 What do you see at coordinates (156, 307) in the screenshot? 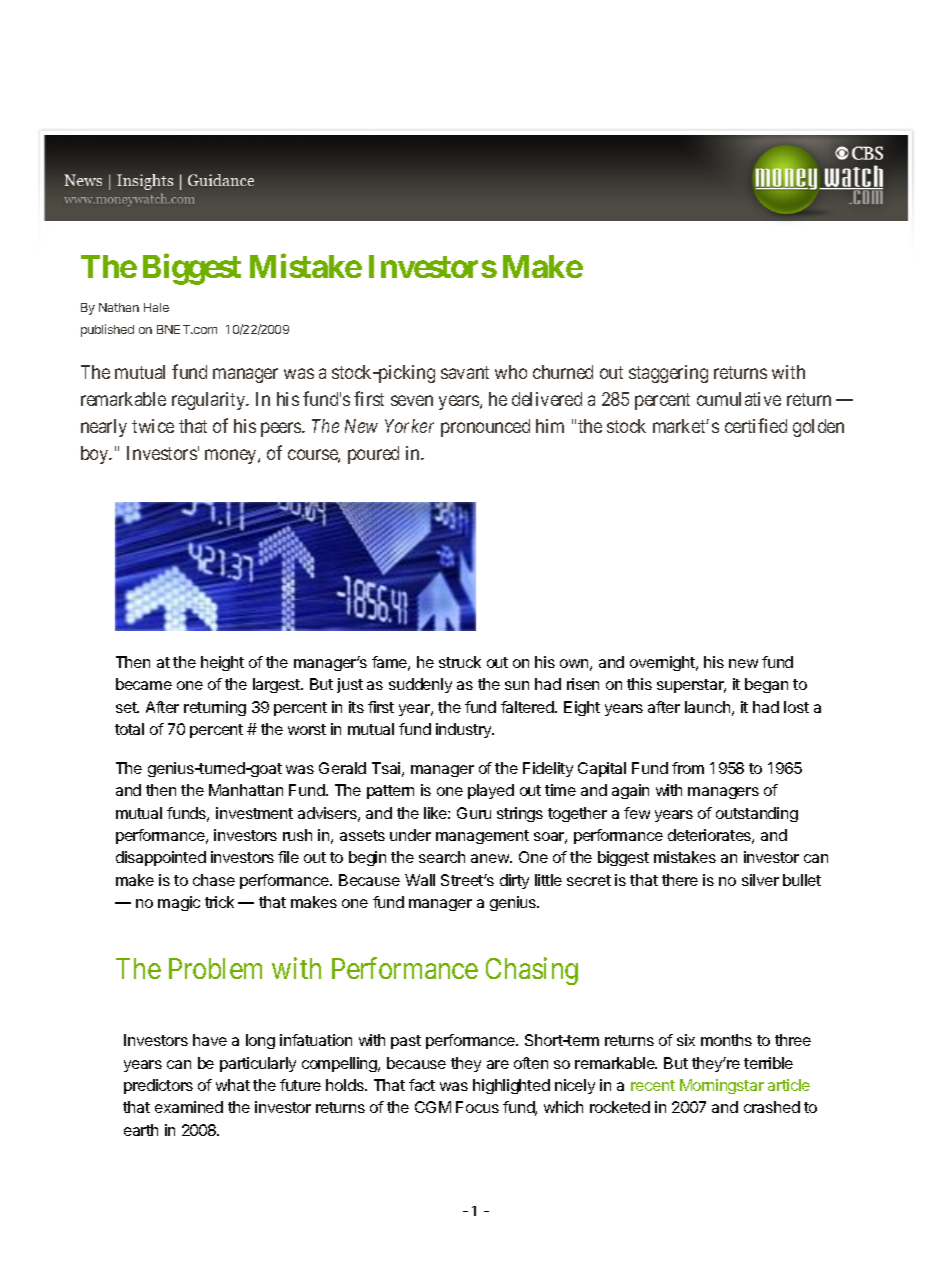
I see `Hale` at bounding box center [156, 307].
